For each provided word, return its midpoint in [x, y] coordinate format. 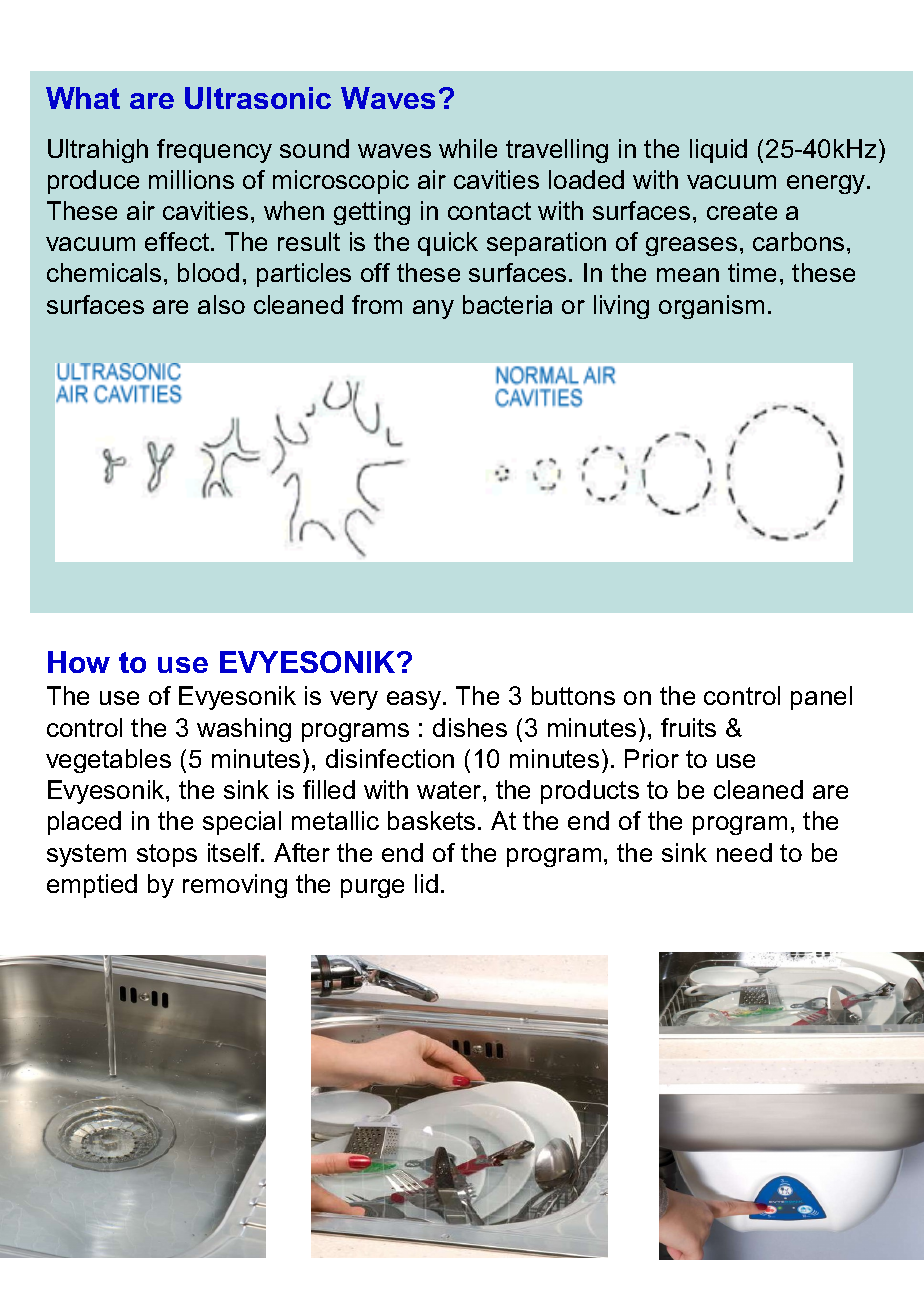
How [79, 662]
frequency [214, 151]
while [468, 148]
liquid [718, 151]
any [433, 309]
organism [711, 307]
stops [167, 855]
